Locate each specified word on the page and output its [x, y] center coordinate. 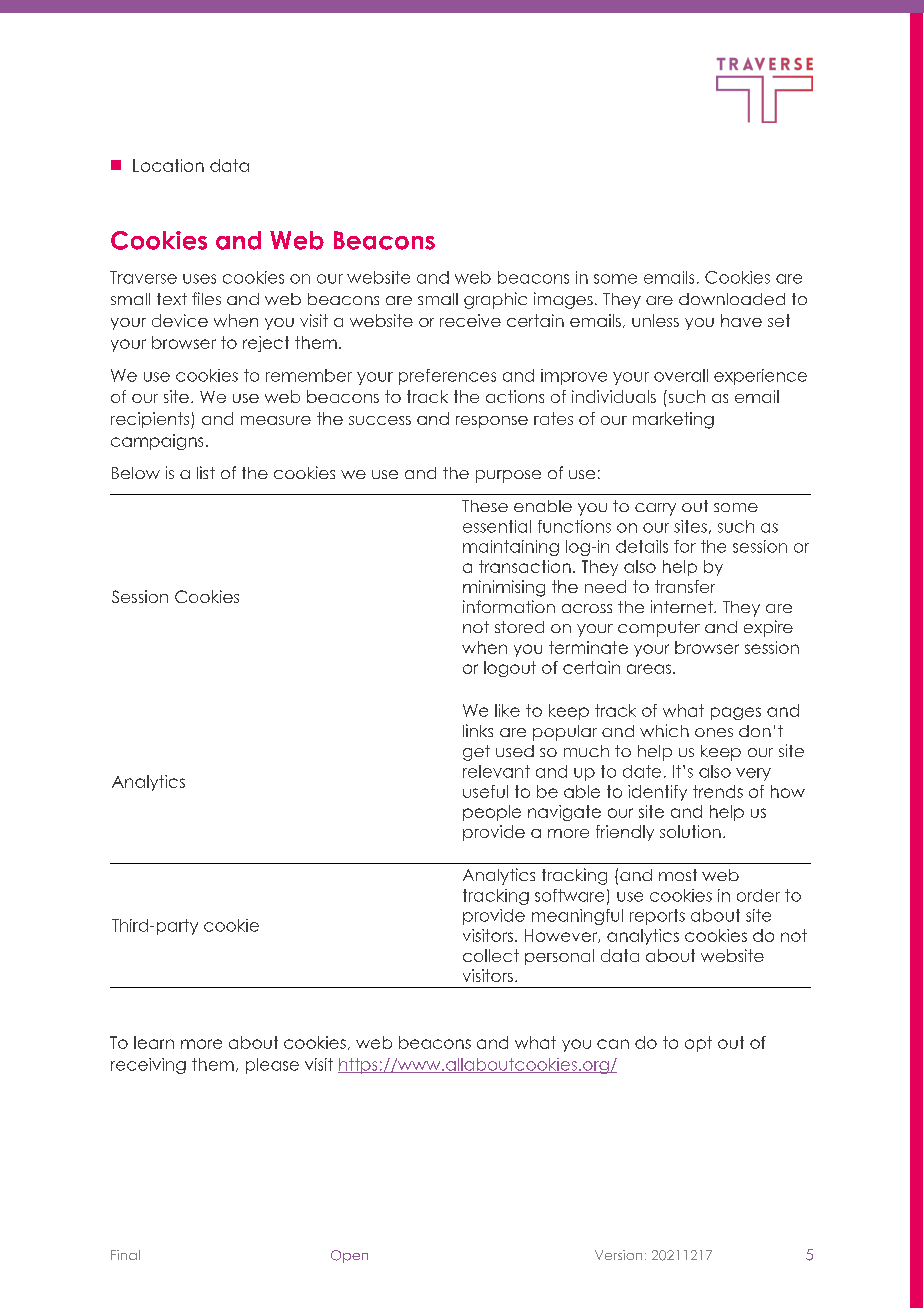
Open [349, 1256]
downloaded [732, 299]
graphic [495, 300]
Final [125, 1255]
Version [618, 1255]
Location [168, 165]
